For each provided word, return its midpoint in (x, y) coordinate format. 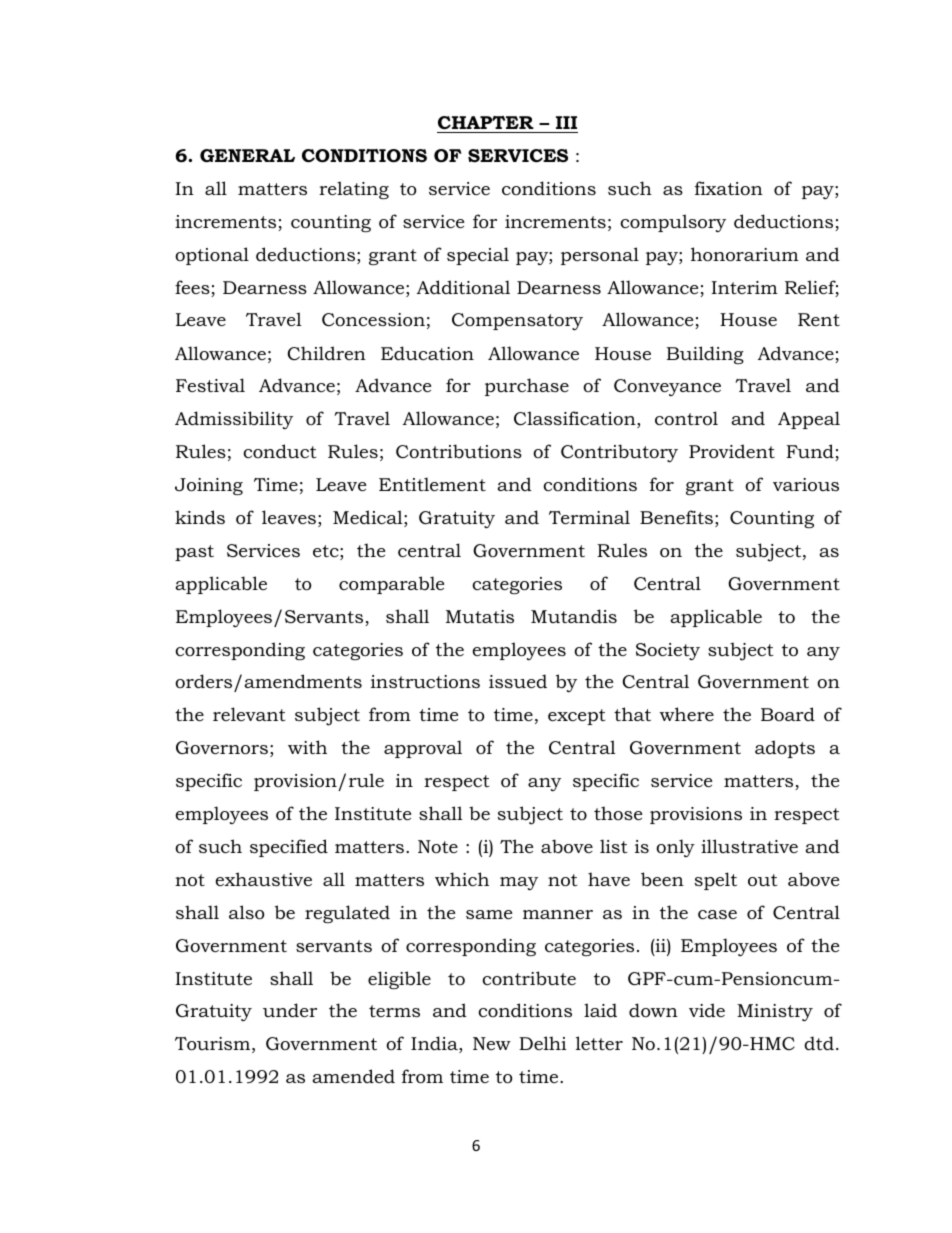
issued (518, 681)
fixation (729, 188)
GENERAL (247, 155)
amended (353, 1076)
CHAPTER (486, 123)
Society (668, 651)
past (194, 553)
